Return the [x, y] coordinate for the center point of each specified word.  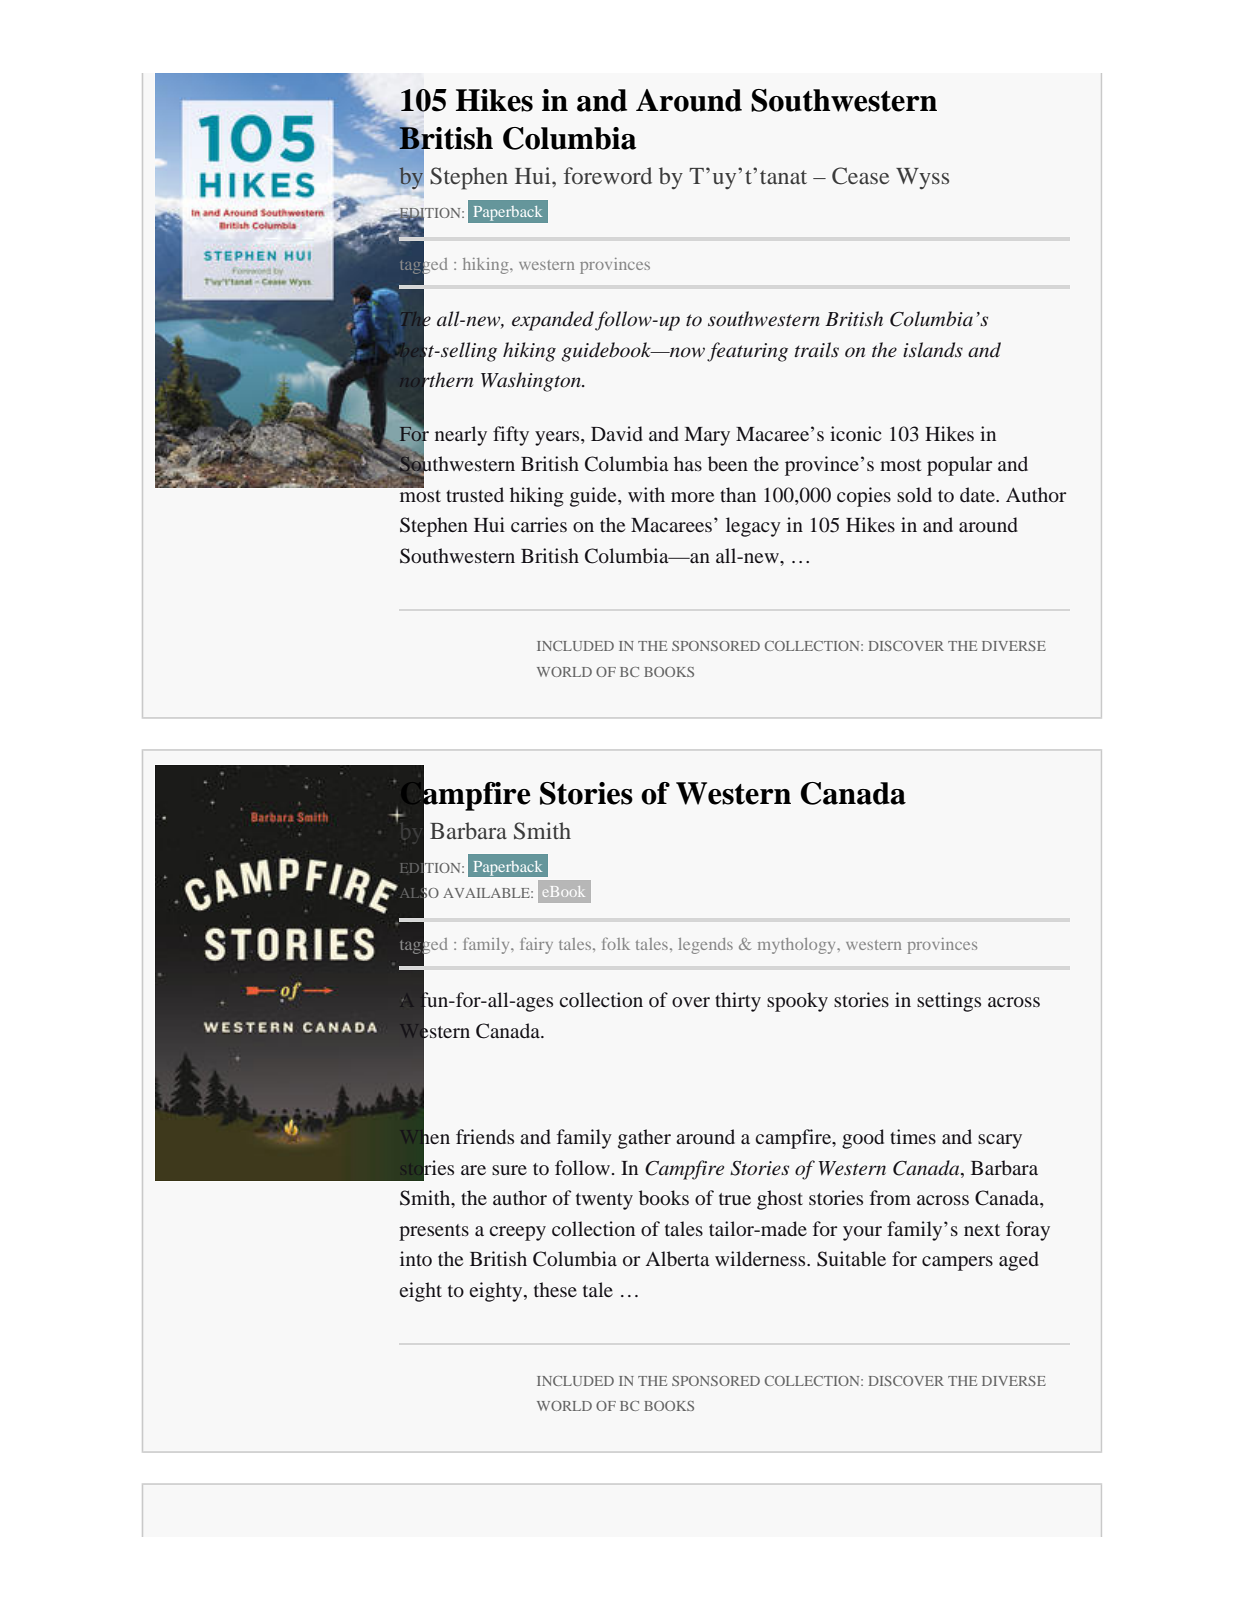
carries [539, 524]
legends [706, 946]
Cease [860, 176]
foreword [608, 175]
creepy [517, 1233]
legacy [753, 527]
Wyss [922, 179]
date [978, 494]
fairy [536, 945]
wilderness [761, 1258]
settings [949, 1002]
